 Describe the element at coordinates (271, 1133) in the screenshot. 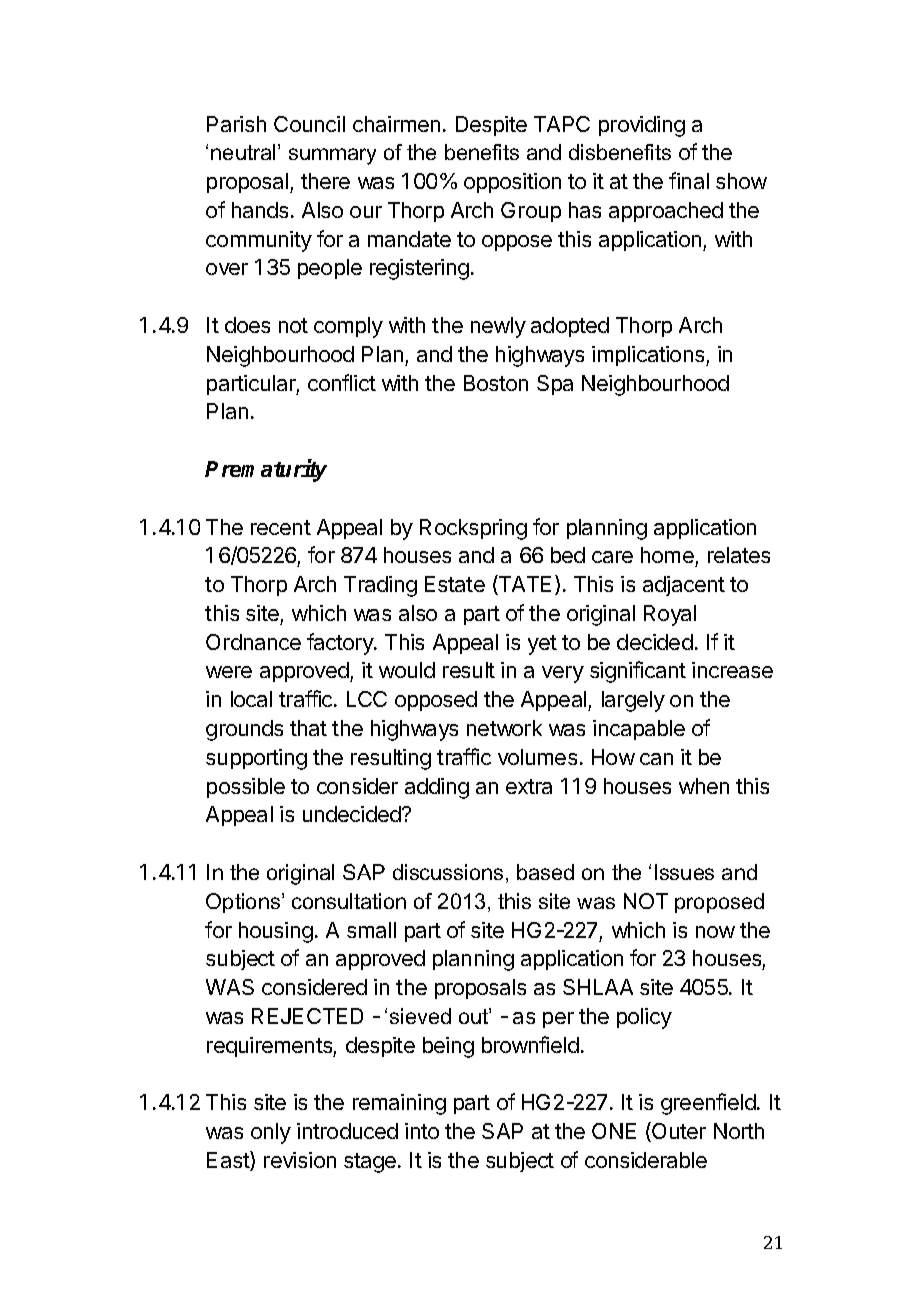

I see `only` at that location.
